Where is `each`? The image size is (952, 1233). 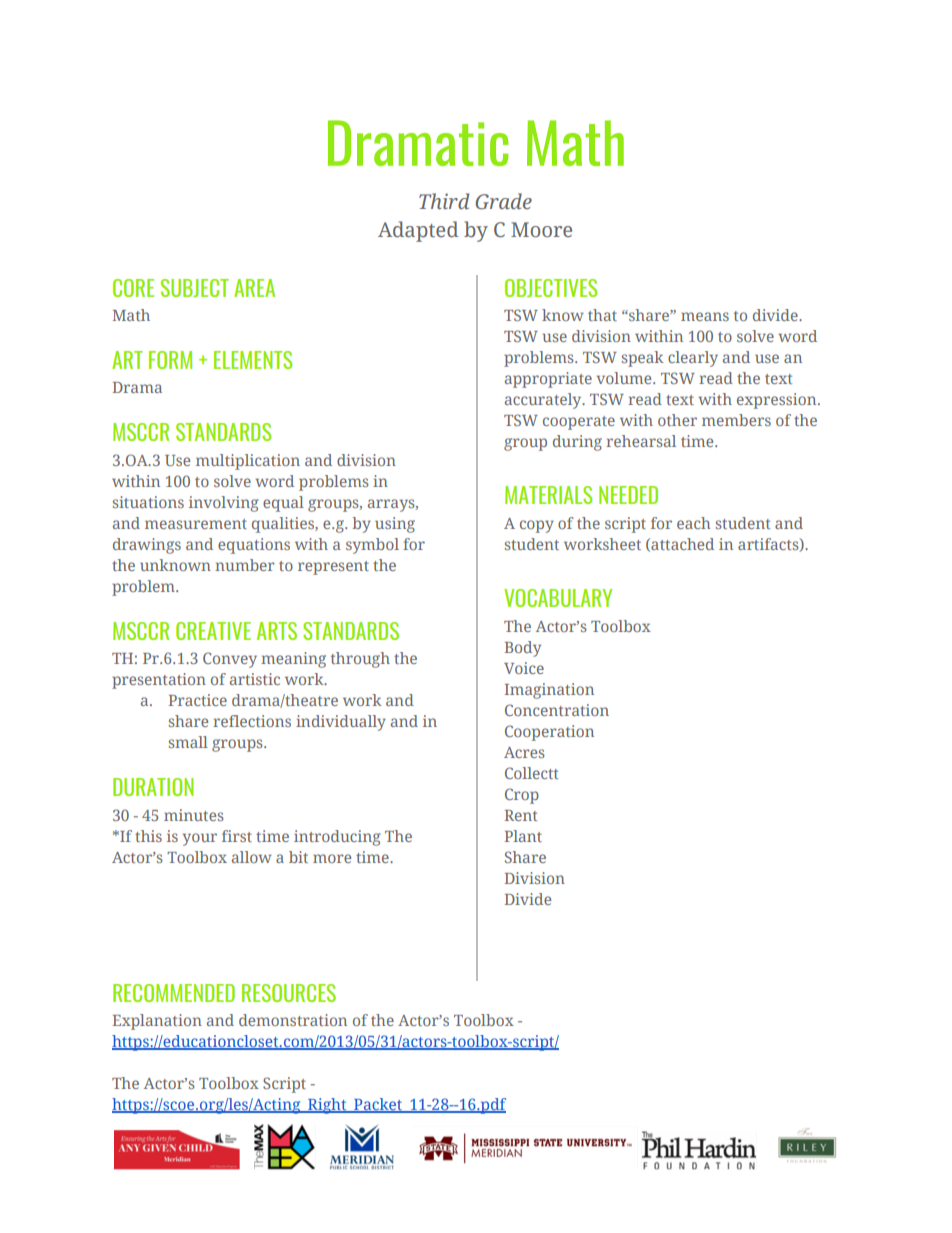 each is located at coordinates (694, 523).
